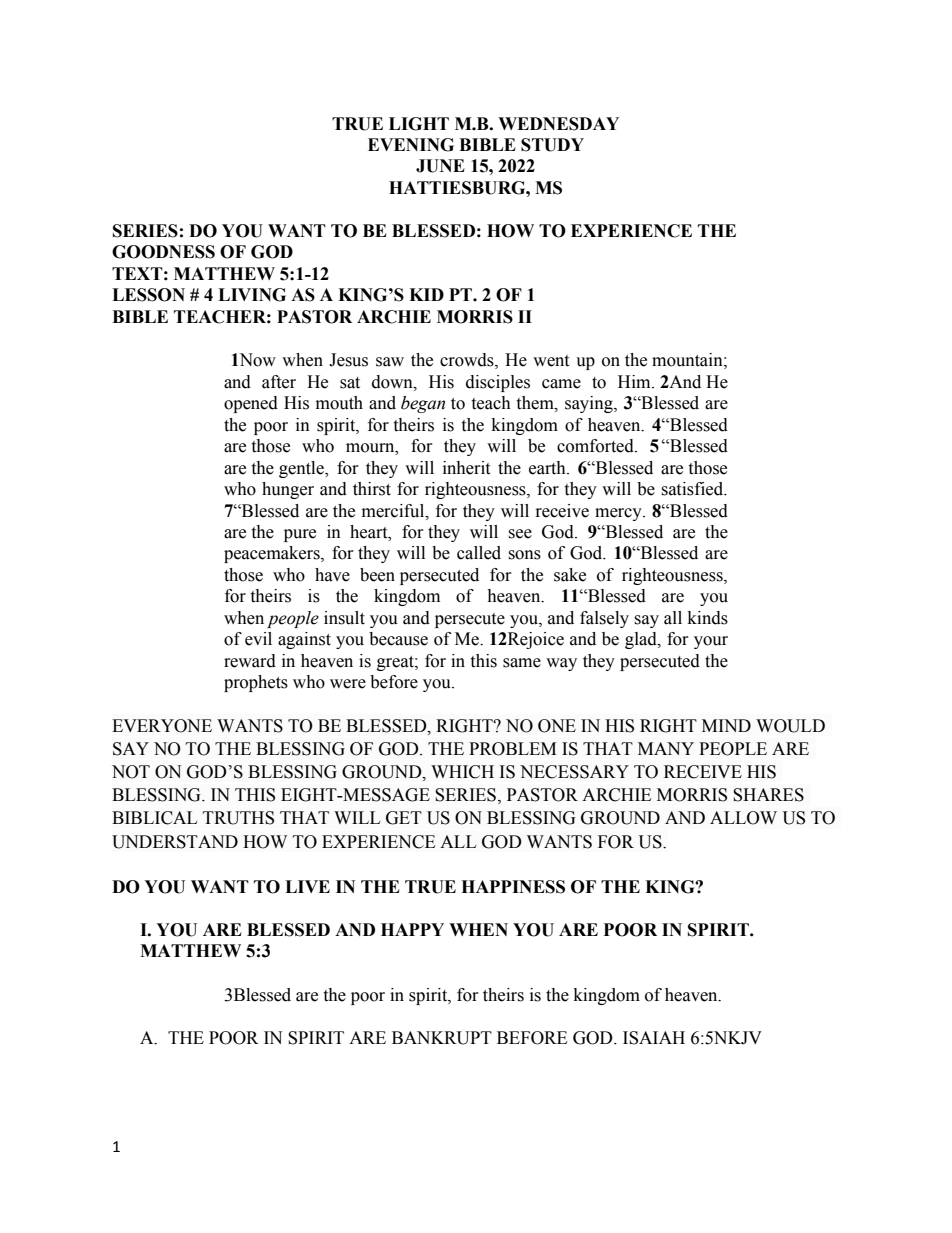  What do you see at coordinates (307, 886) in the screenshot?
I see `LIVE` at bounding box center [307, 886].
